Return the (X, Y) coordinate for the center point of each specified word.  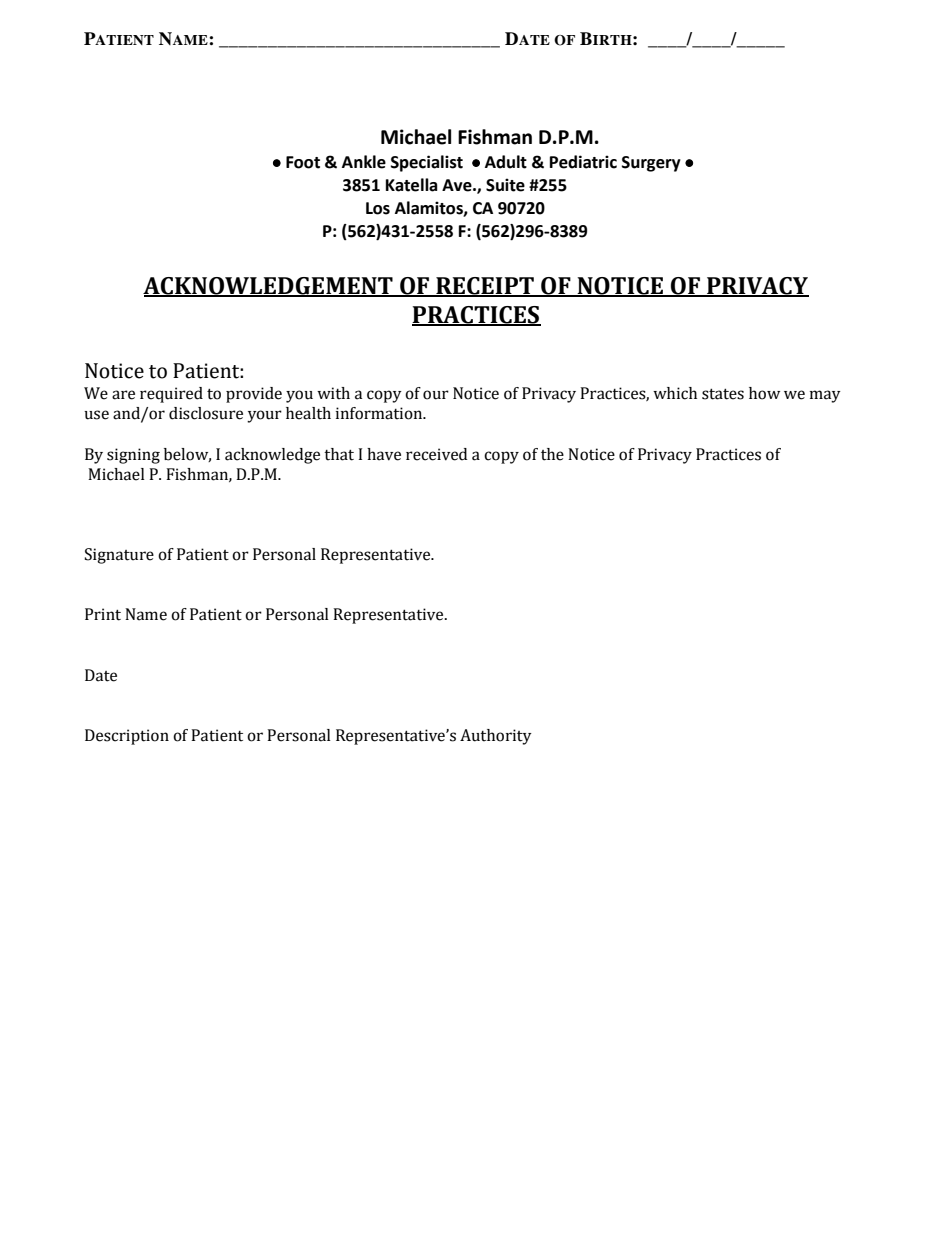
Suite (505, 185)
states (723, 394)
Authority (496, 737)
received (436, 454)
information (380, 413)
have (384, 454)
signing (133, 456)
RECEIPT (485, 287)
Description (127, 737)
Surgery (651, 164)
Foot (303, 162)
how (764, 393)
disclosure (206, 413)
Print (103, 614)
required (171, 395)
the (552, 454)
